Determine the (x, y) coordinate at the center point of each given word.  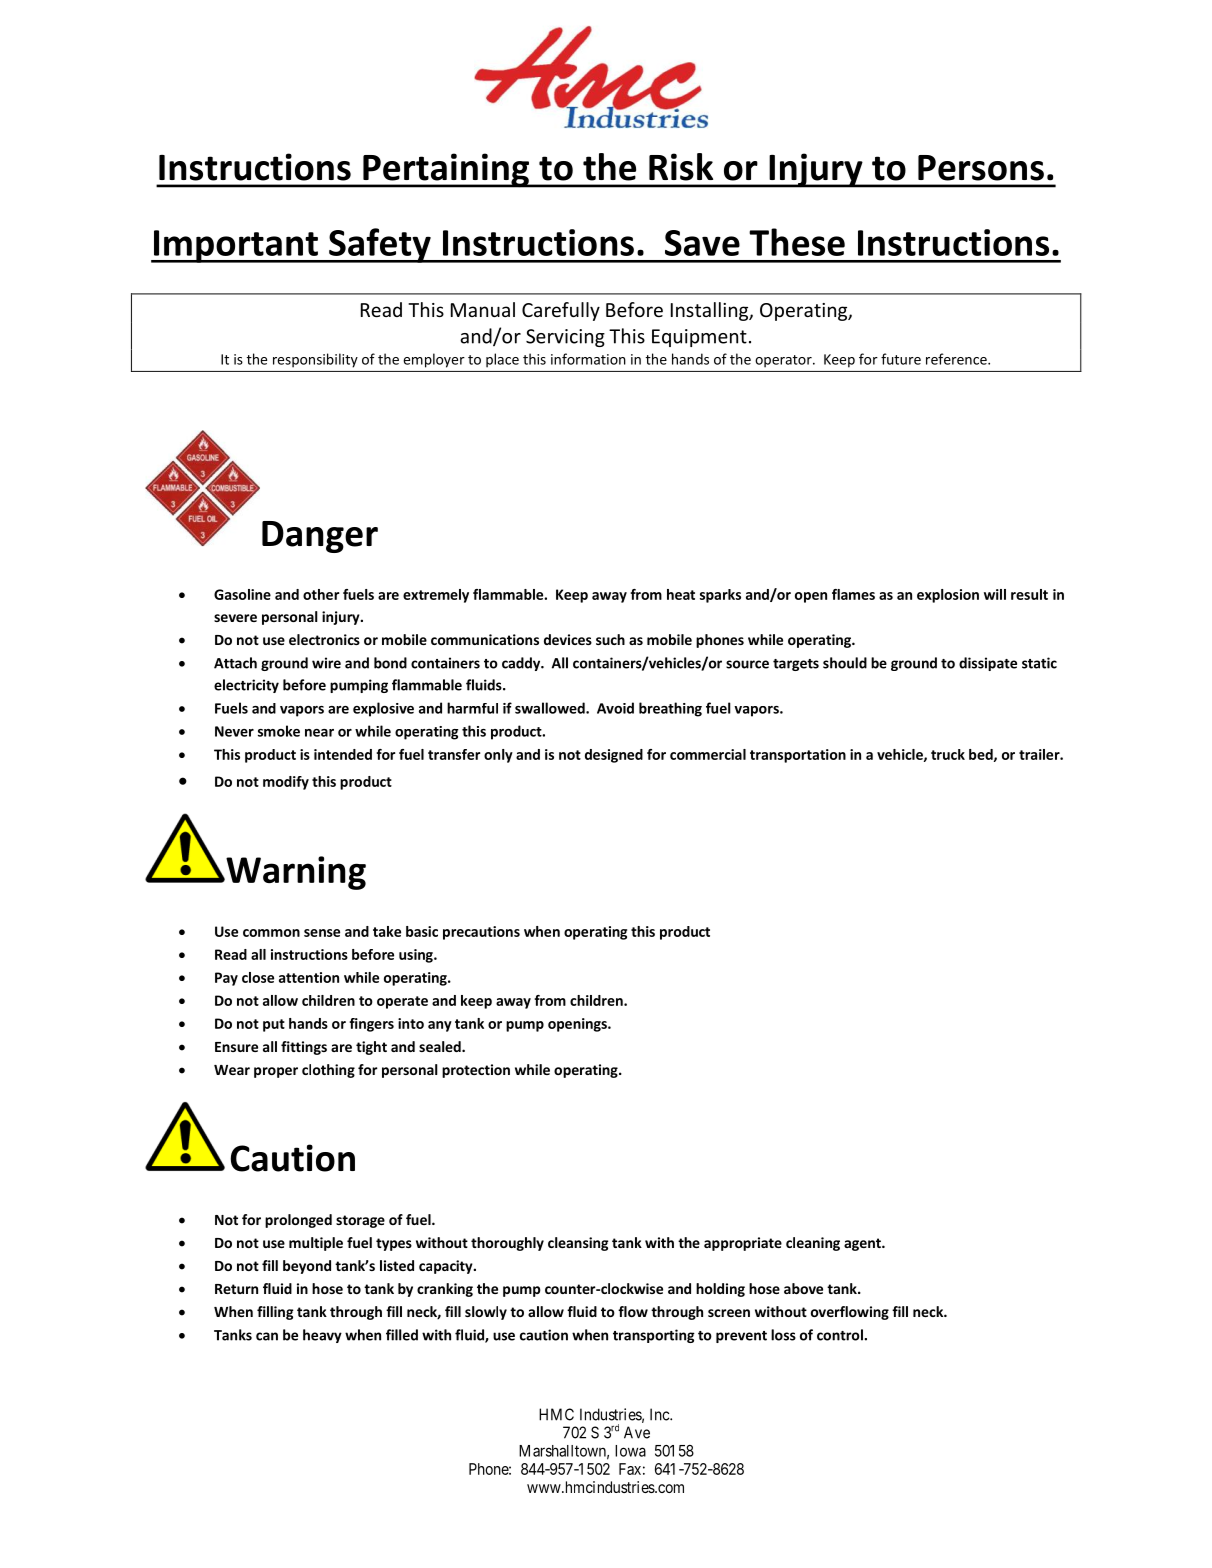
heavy (322, 1336)
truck (948, 754)
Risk (681, 167)
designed (614, 756)
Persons (981, 168)
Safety (380, 245)
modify (286, 783)
